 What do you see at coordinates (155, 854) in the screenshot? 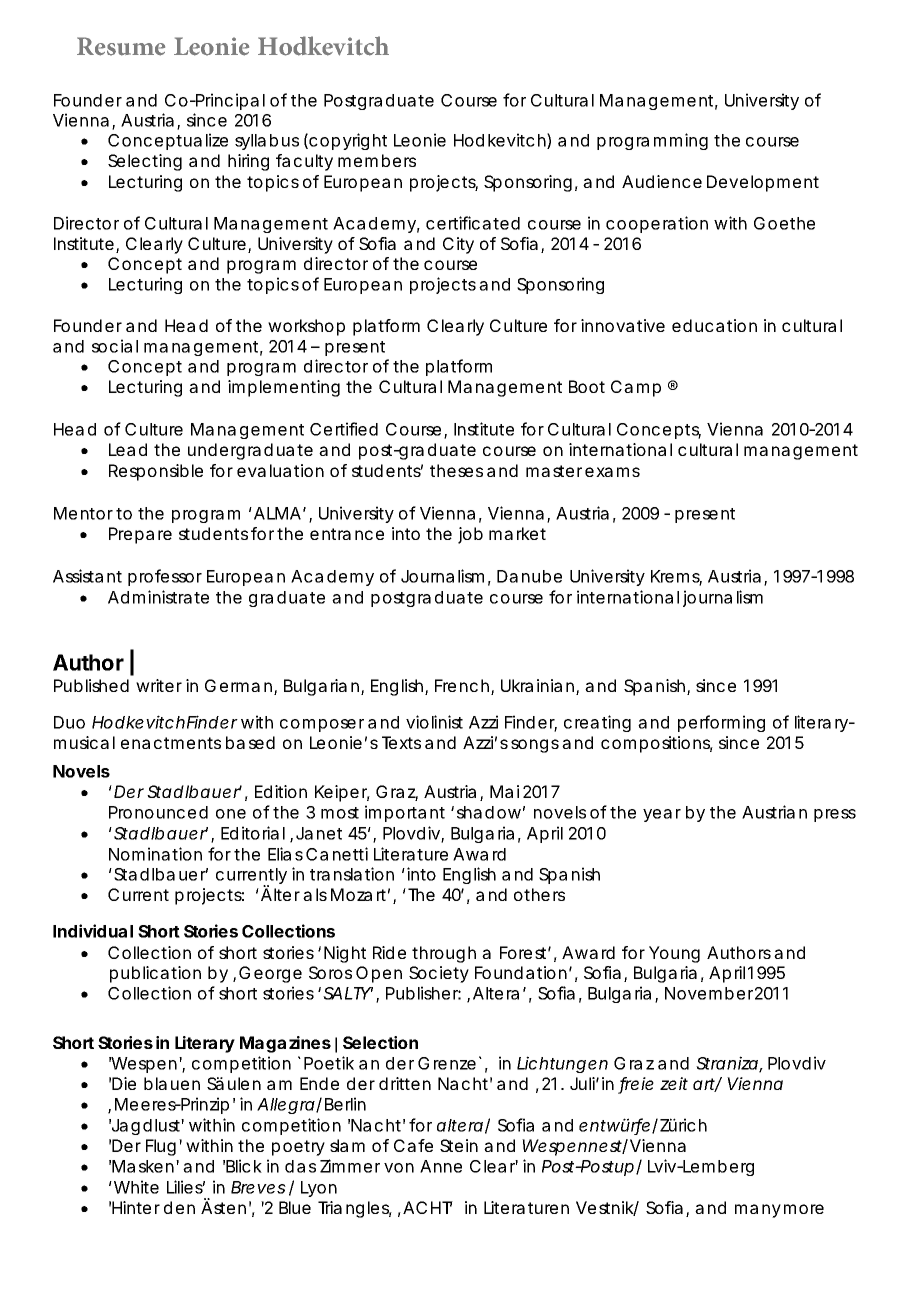
I see `Nomination` at bounding box center [155, 854].
